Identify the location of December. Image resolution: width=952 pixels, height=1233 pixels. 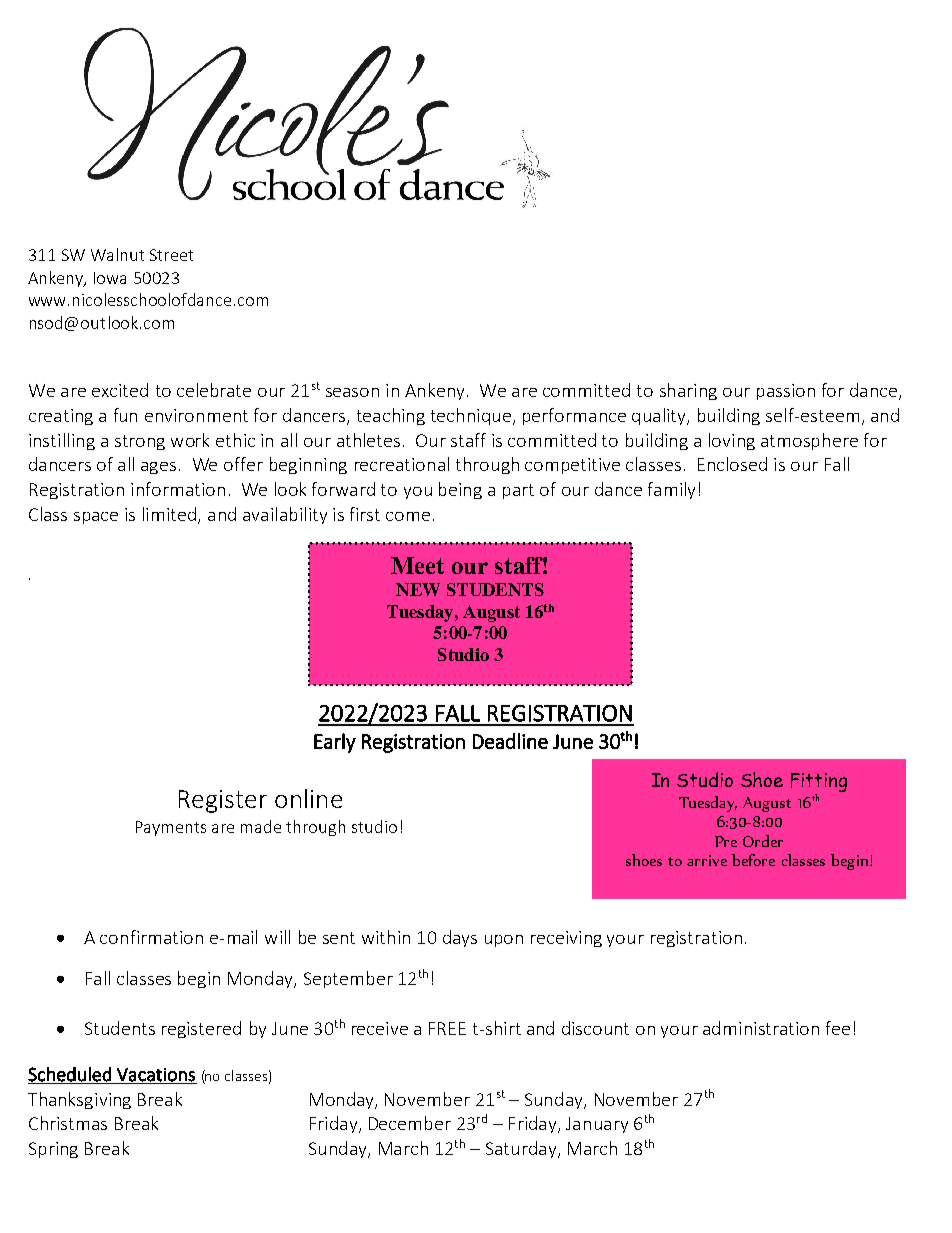
(410, 1123).
